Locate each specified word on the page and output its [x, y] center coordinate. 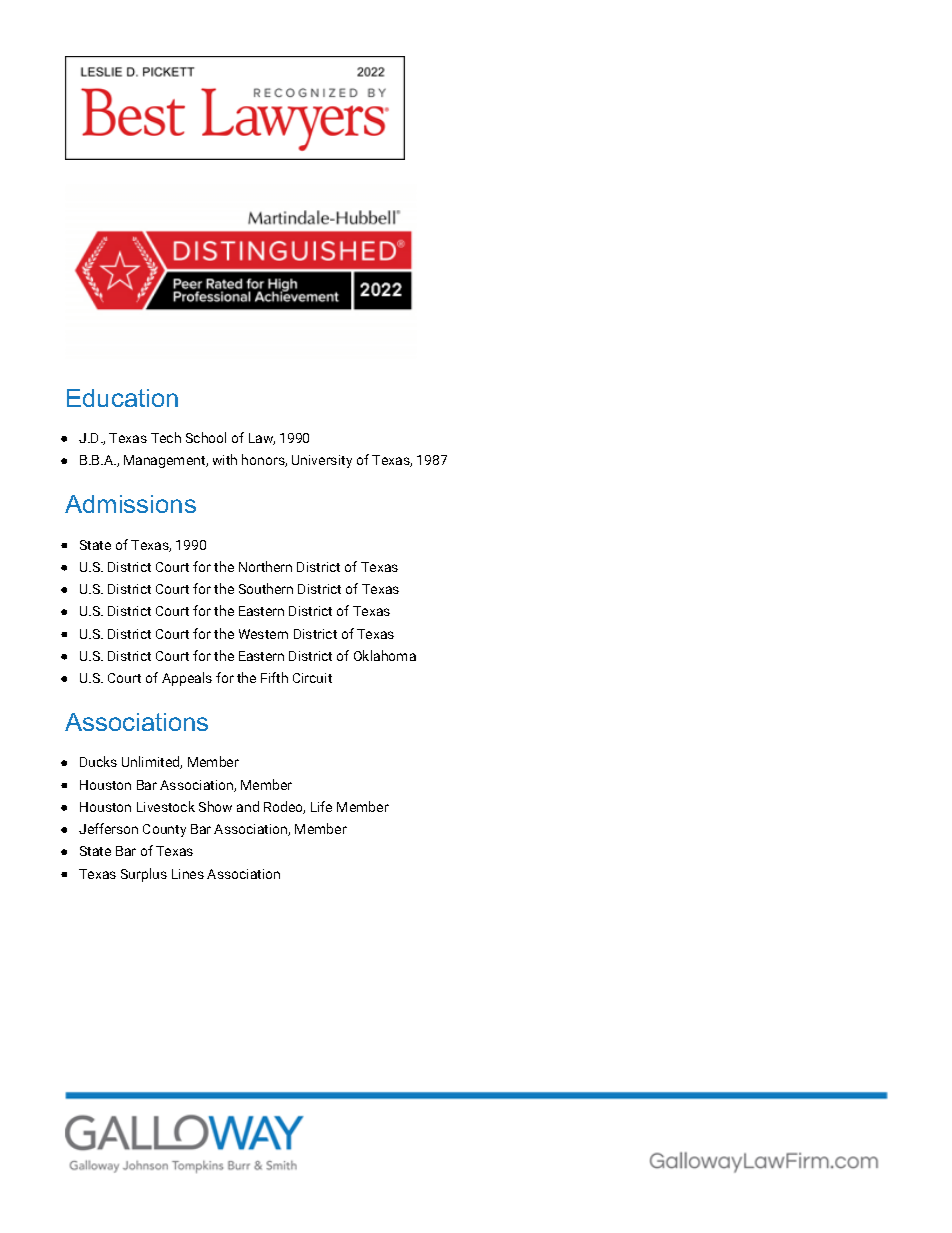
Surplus [144, 875]
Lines [188, 874]
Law [262, 439]
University [322, 461]
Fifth [274, 677]
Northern [265, 566]
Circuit [312, 678]
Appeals [187, 679]
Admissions [130, 504]
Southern [266, 588]
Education [122, 398]
